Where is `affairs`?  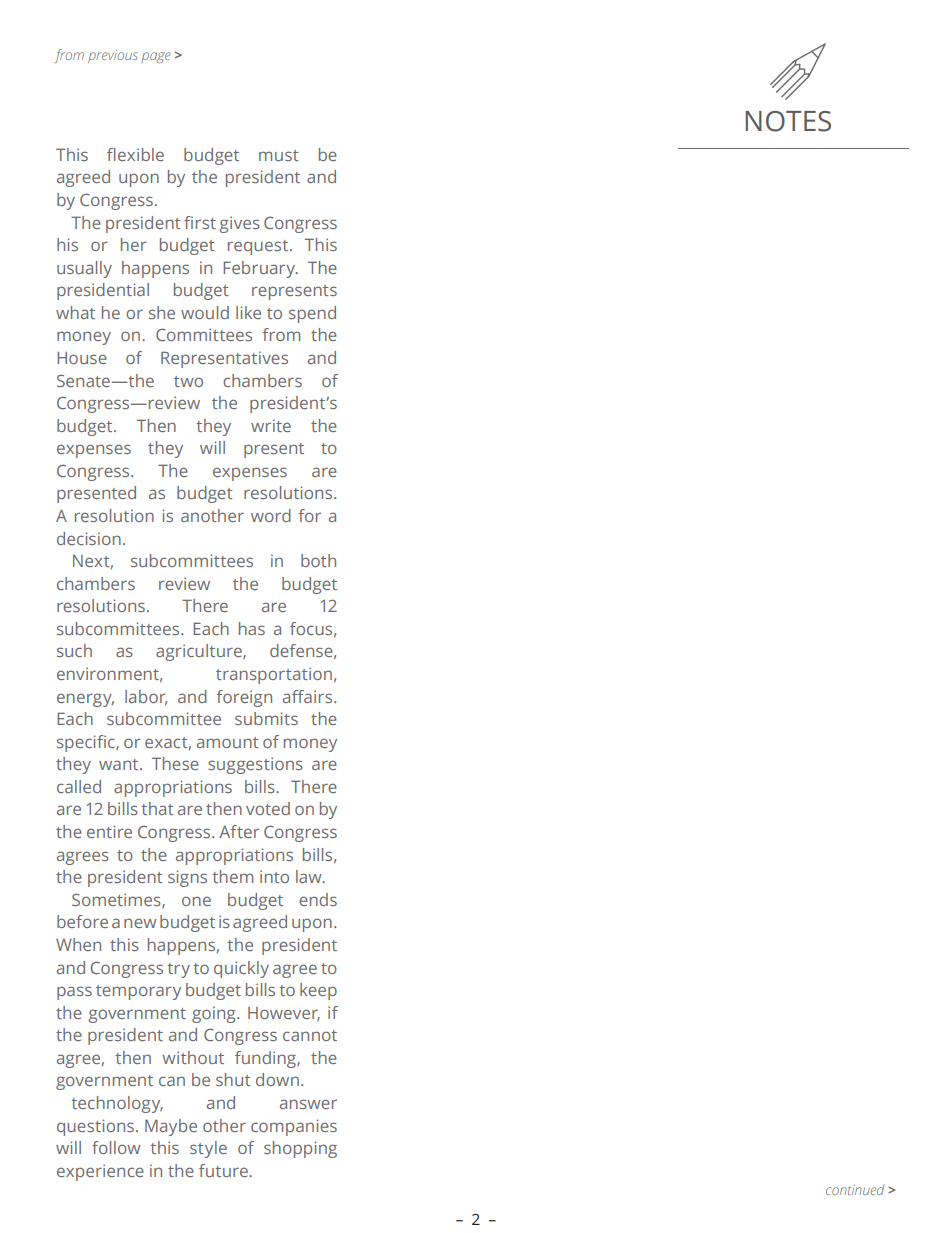 affairs is located at coordinates (309, 696).
